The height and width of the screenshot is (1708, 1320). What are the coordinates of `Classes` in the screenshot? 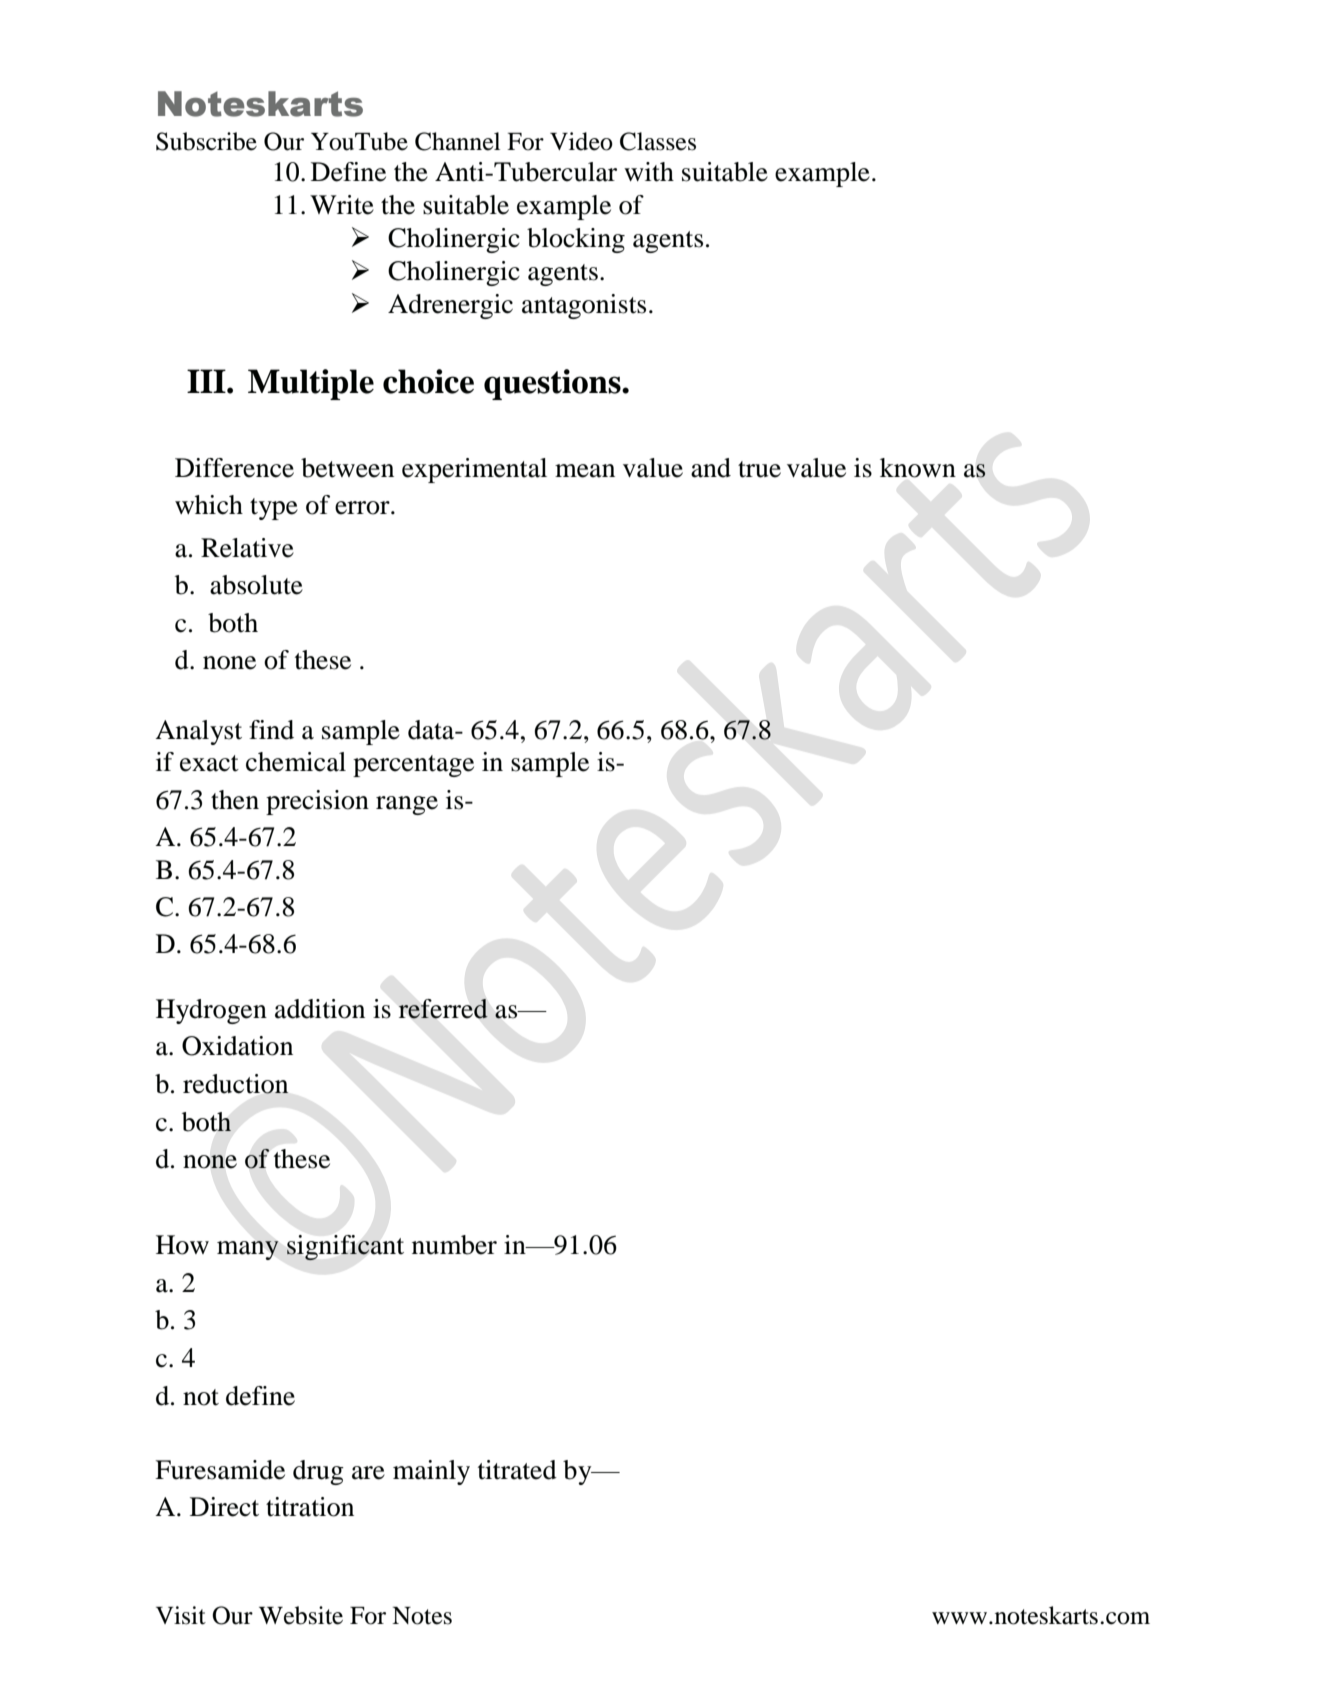 It's located at (658, 141).
